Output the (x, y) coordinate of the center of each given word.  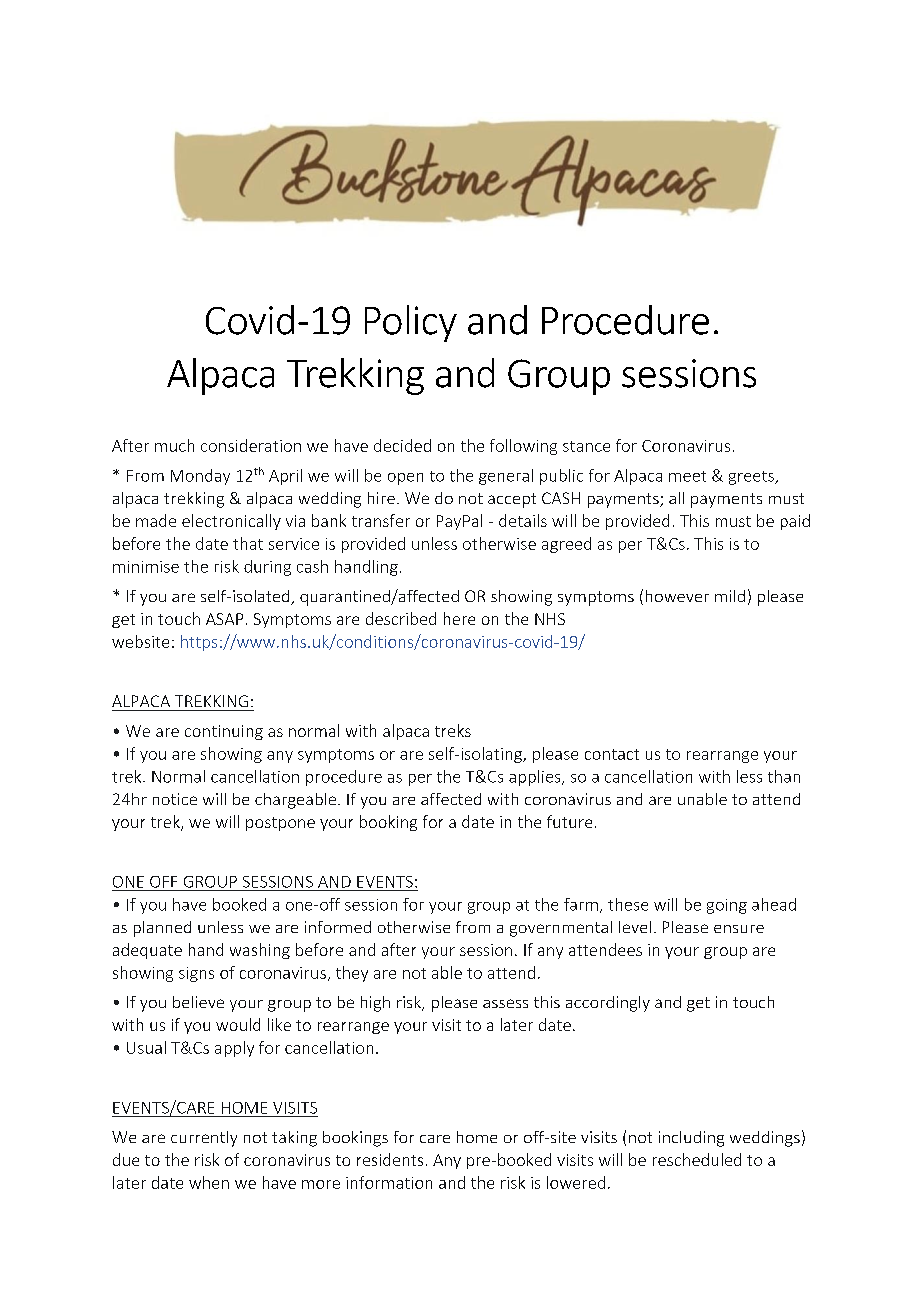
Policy (411, 323)
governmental (561, 929)
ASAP (224, 619)
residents (390, 1159)
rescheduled (697, 1159)
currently (204, 1139)
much (174, 445)
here (459, 618)
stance (586, 446)
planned (162, 929)
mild (730, 596)
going (727, 906)
